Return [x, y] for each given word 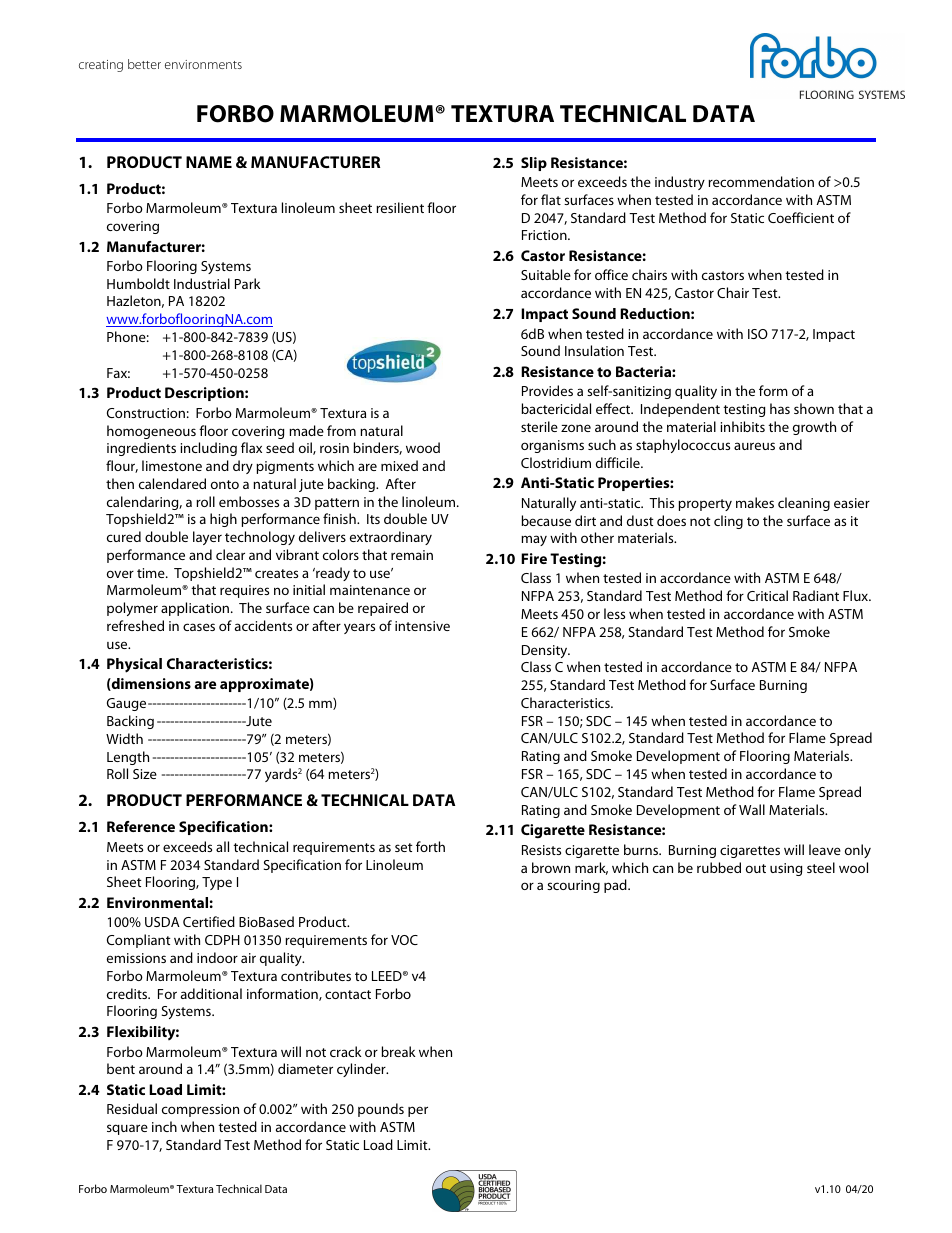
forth [430, 846]
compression [200, 1110]
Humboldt [138, 283]
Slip [534, 164]
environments [203, 64]
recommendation [761, 181]
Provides [547, 390]
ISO [758, 334]
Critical [767, 595]
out [756, 868]
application [196, 609]
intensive [422, 626]
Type [217, 883]
